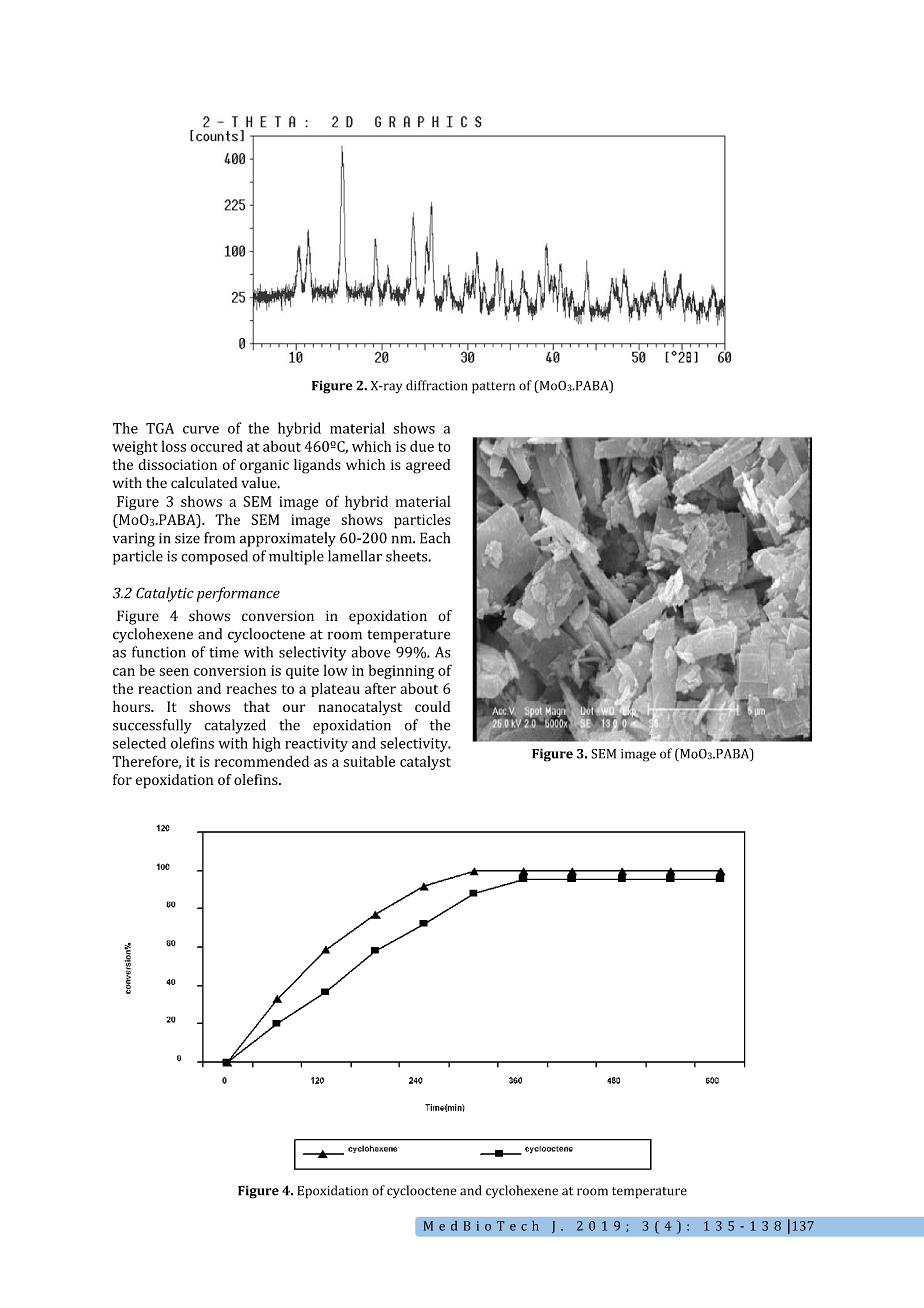  What do you see at coordinates (165, 594) in the screenshot?
I see `Catalytic` at bounding box center [165, 594].
